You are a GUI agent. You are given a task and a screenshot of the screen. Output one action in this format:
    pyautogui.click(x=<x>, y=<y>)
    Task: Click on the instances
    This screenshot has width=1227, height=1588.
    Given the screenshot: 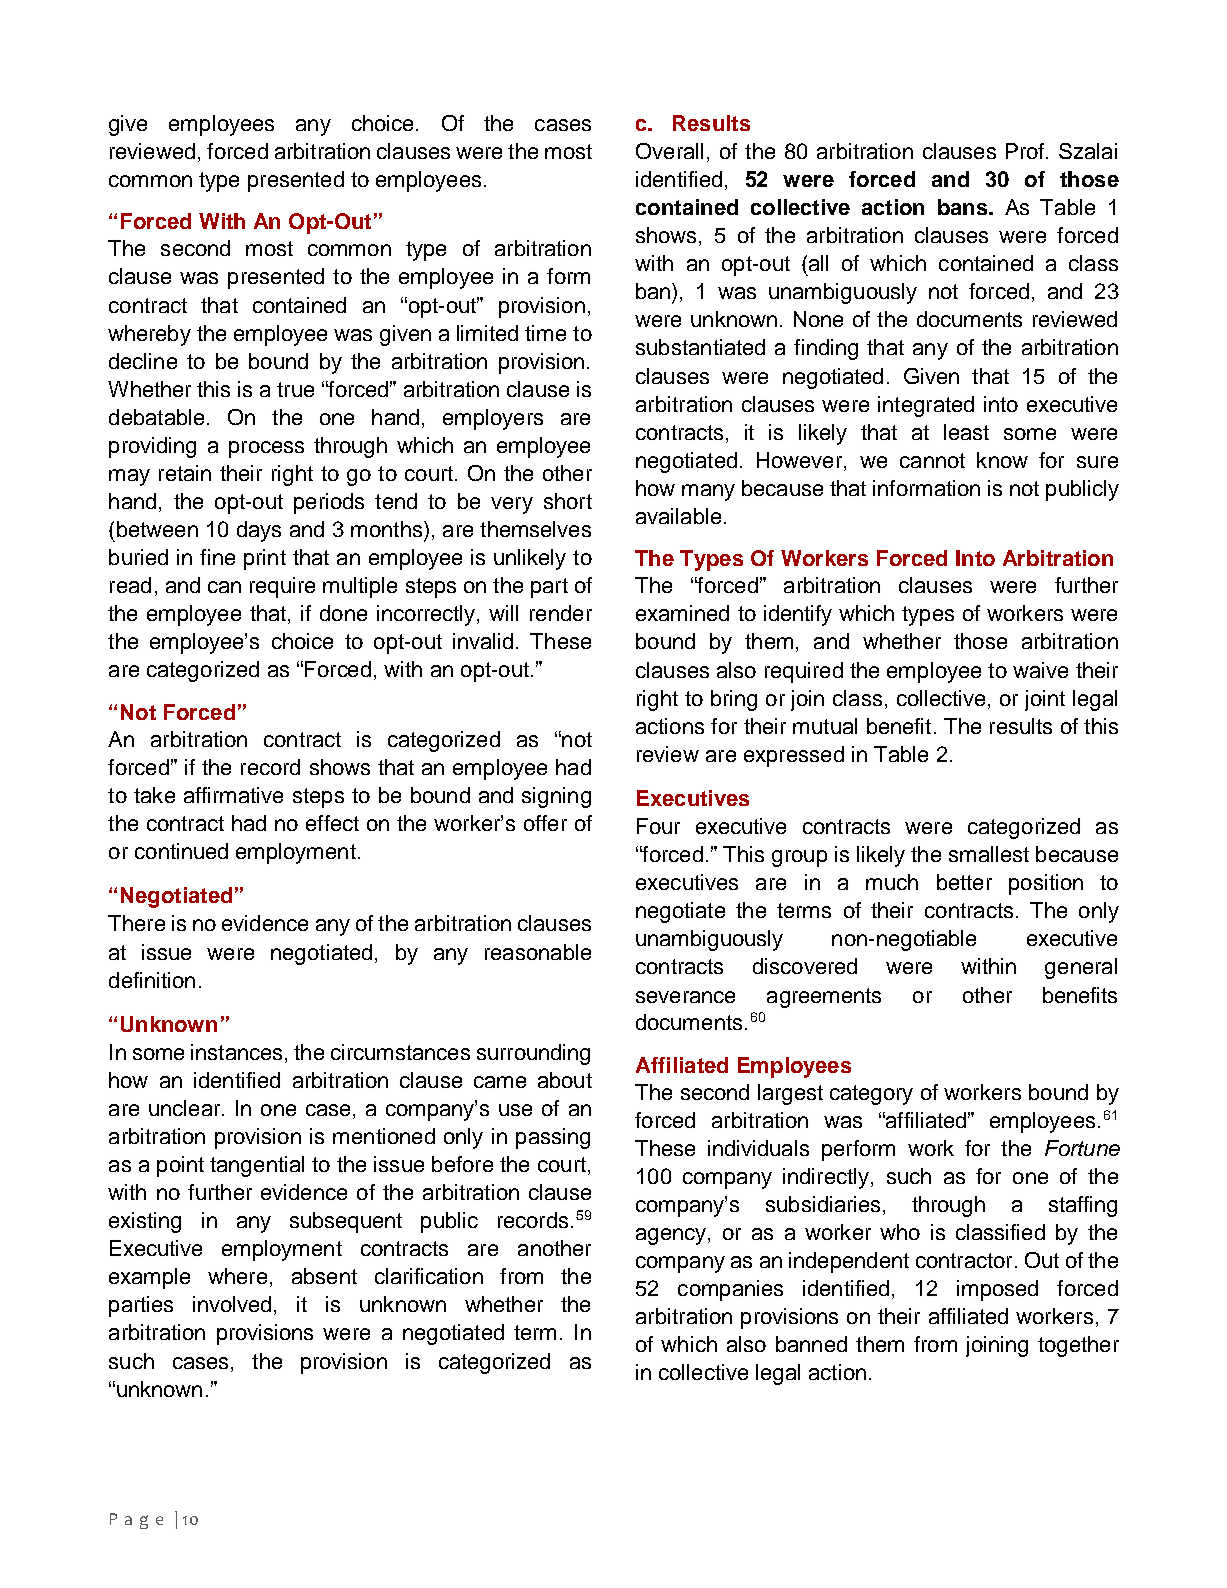 What is the action you would take?
    pyautogui.click(x=236, y=1052)
